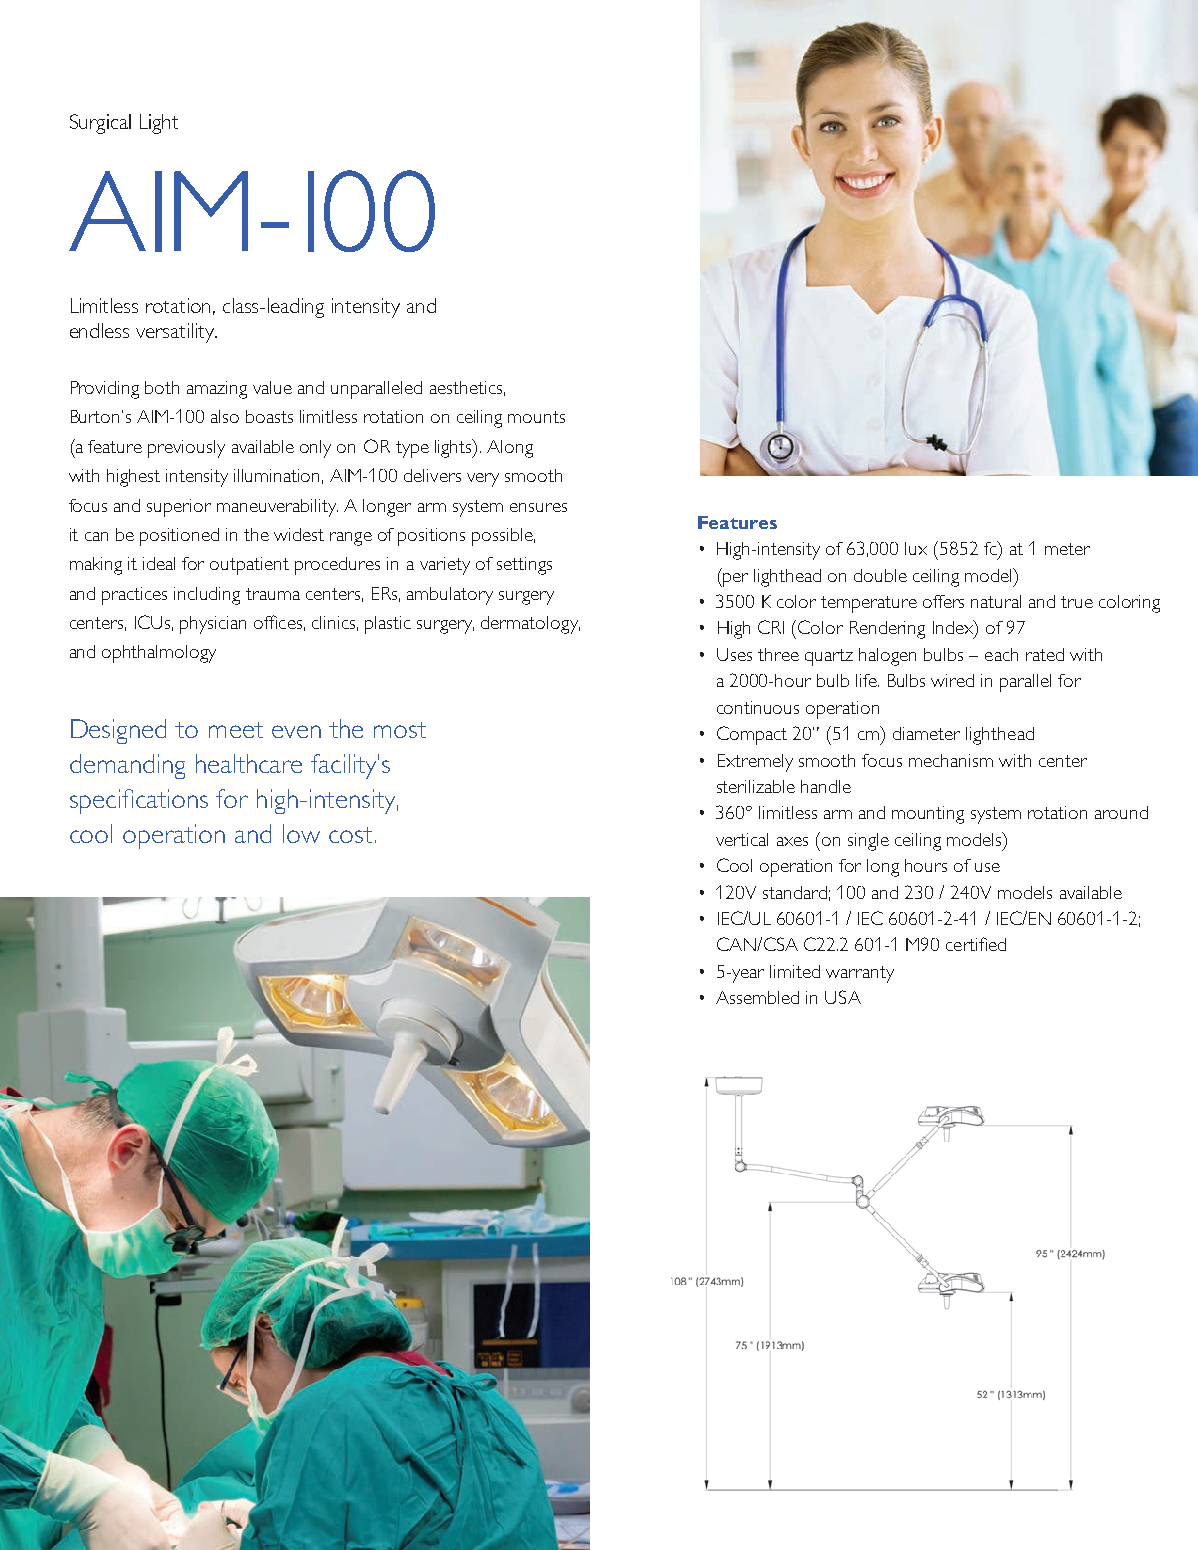 Image resolution: width=1198 pixels, height=1550 pixels. Describe the element at coordinates (916, 548) in the page. I see `lux` at that location.
